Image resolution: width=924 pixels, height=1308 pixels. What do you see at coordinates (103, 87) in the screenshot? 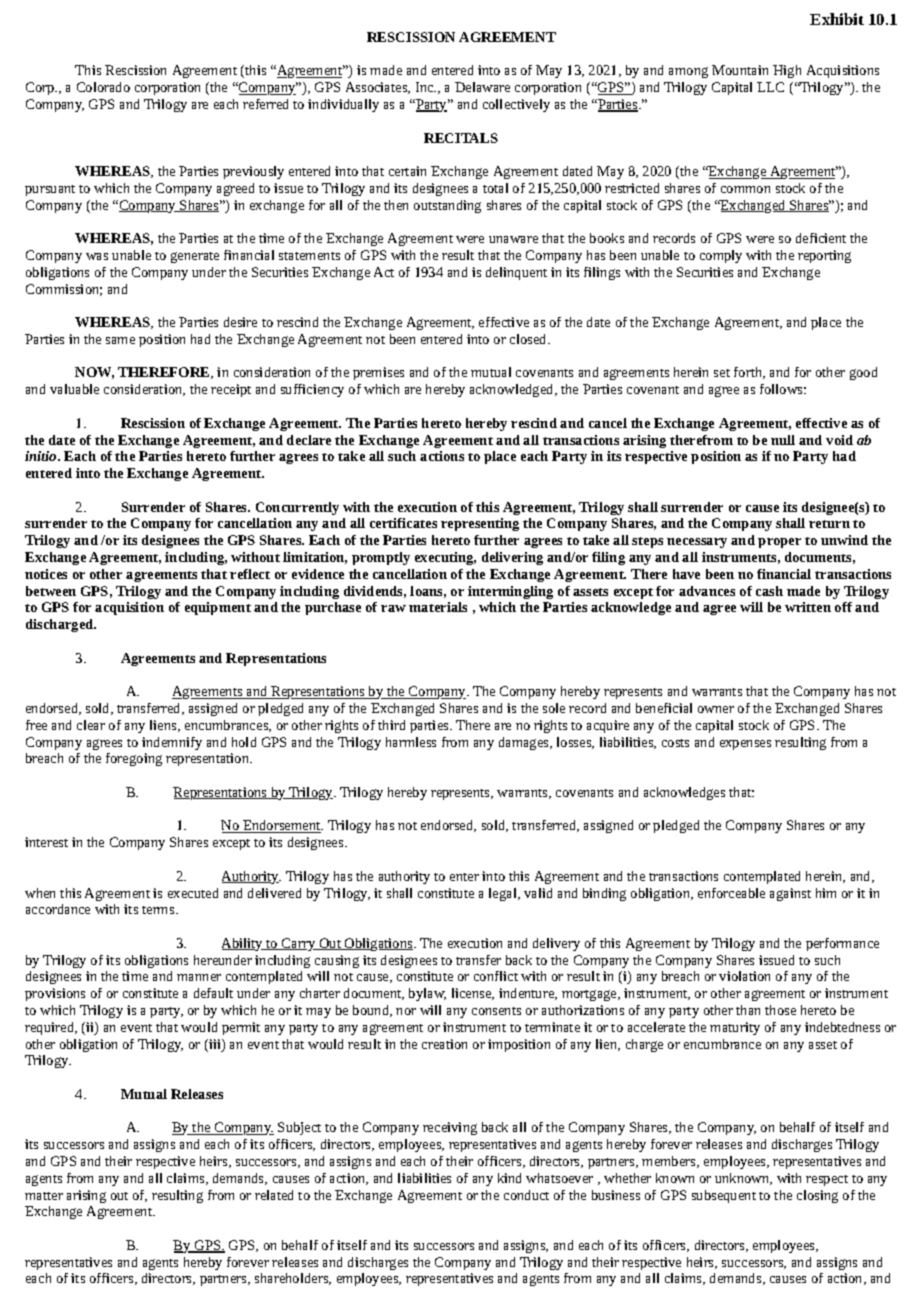
I see `Colorado` at bounding box center [103, 87].
